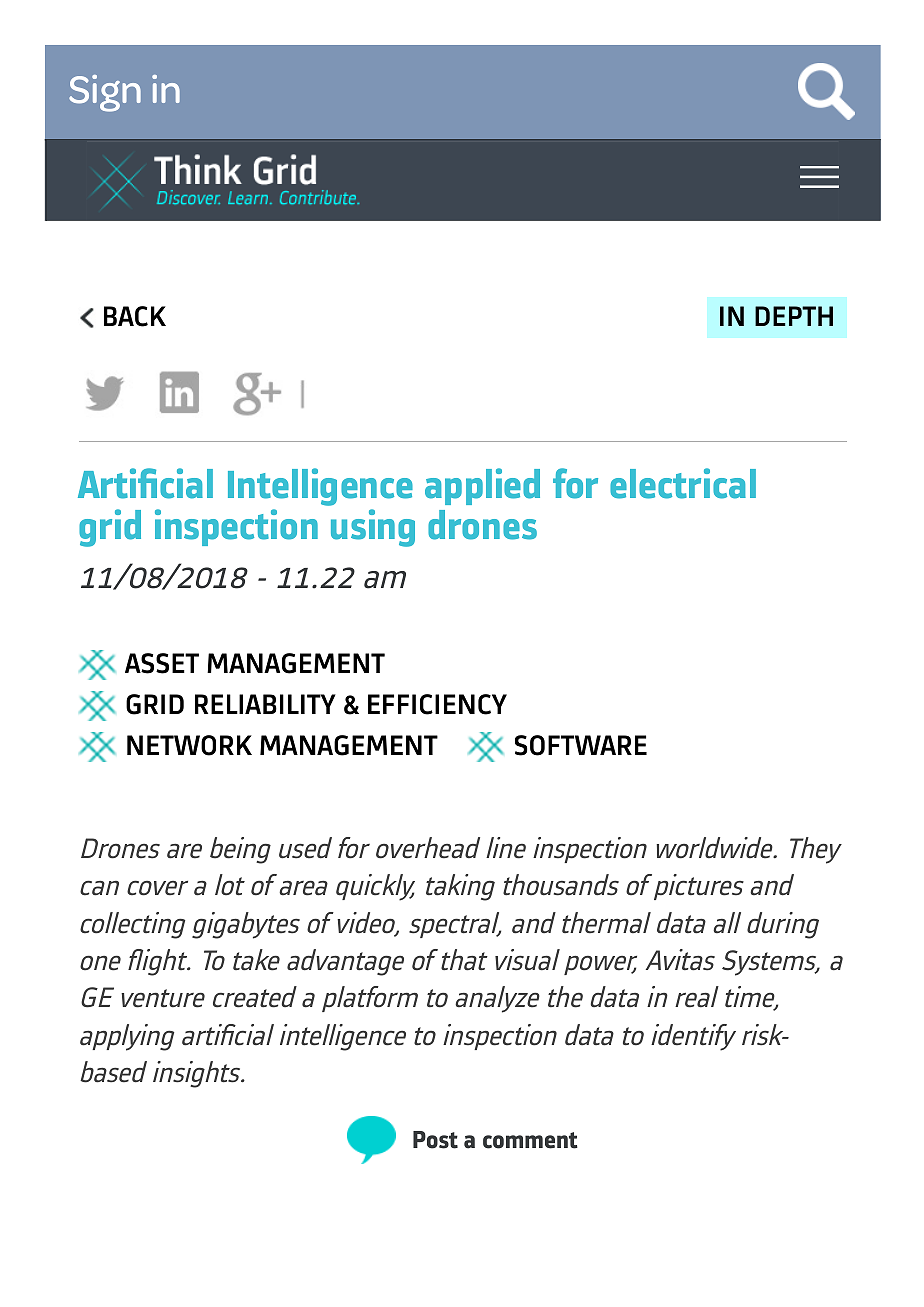 This screenshot has height=1307, width=924. Describe the element at coordinates (162, 663) in the screenshot. I see `ASSET` at that location.
